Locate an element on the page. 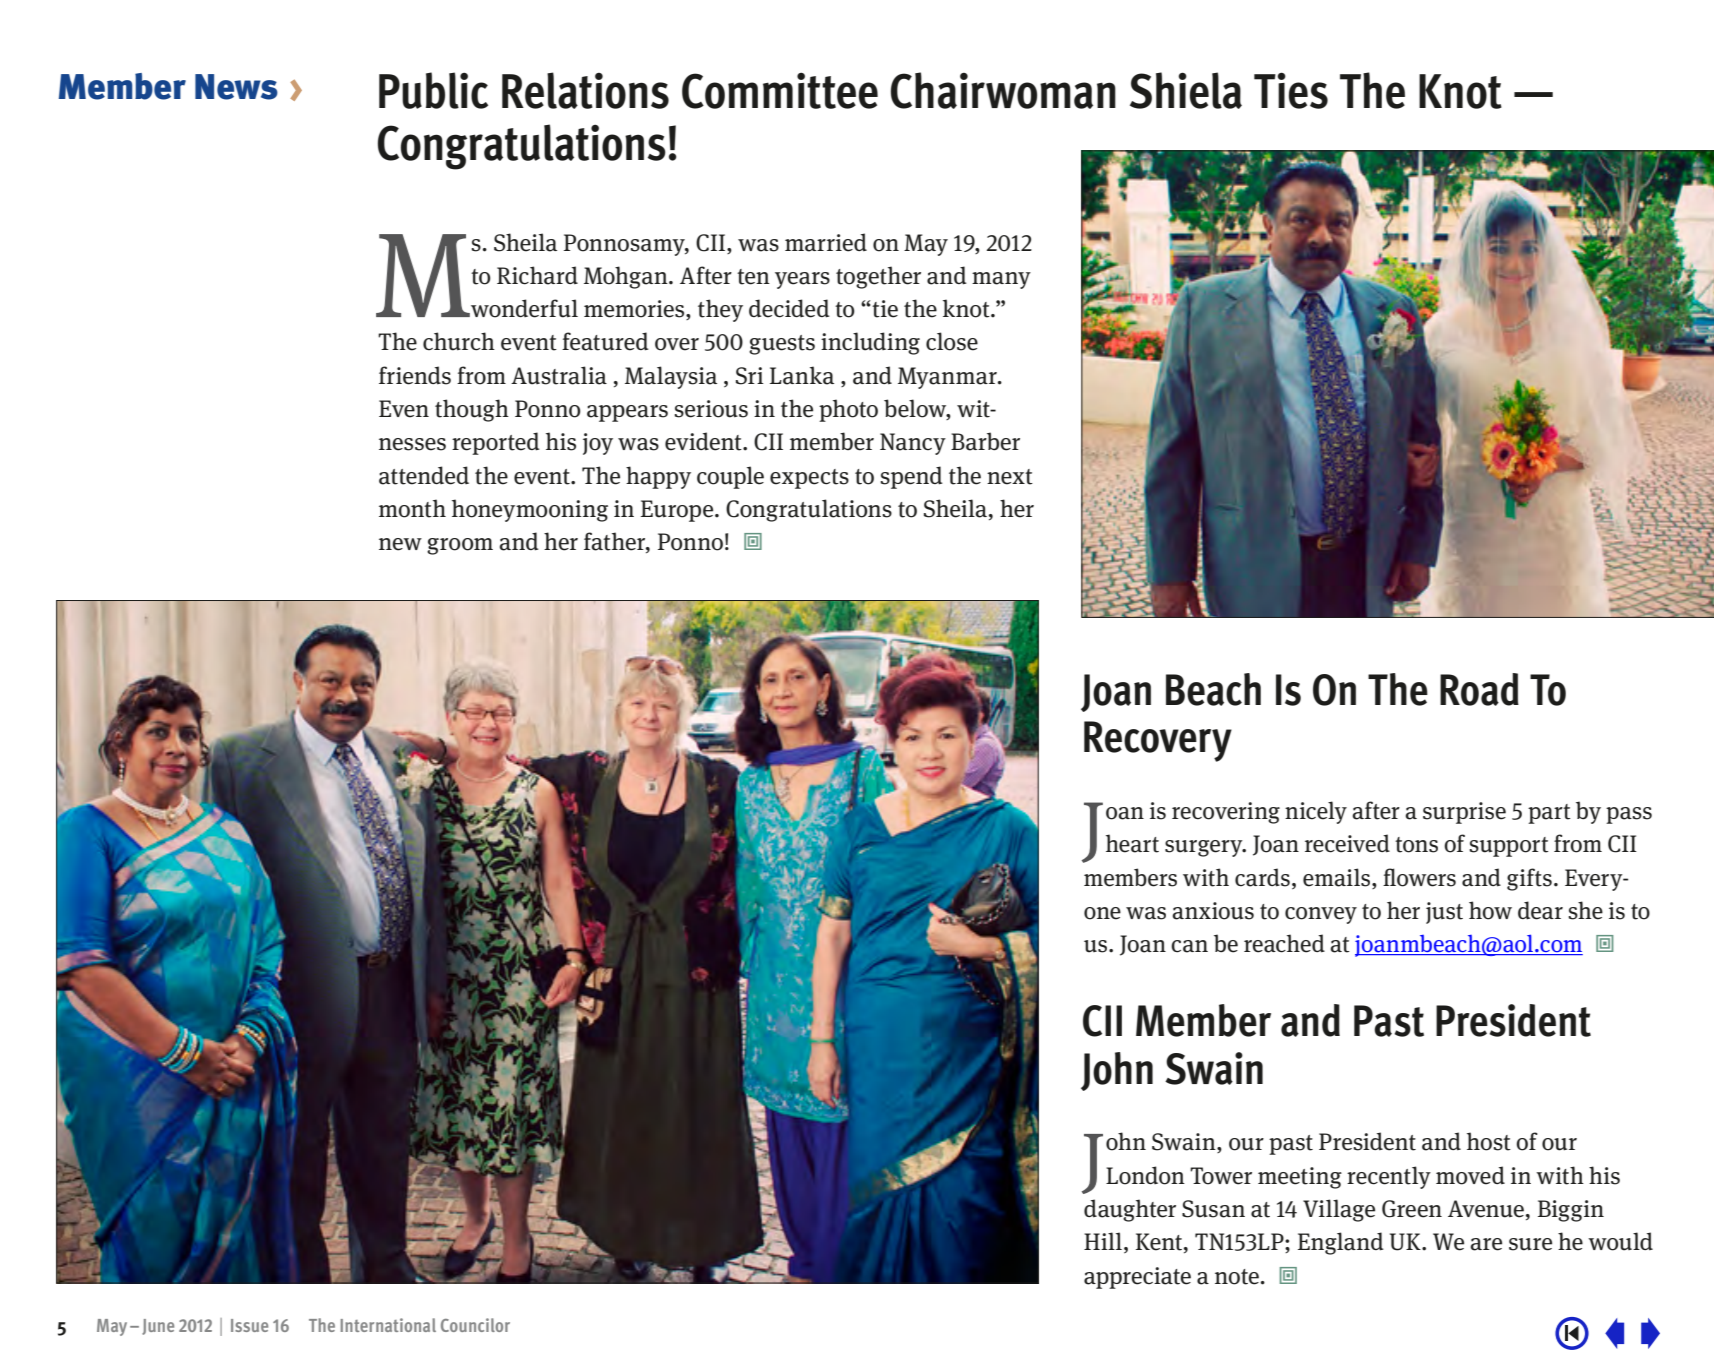 Image resolution: width=1714 pixels, height=1371 pixels. Ties is located at coordinates (1291, 90).
